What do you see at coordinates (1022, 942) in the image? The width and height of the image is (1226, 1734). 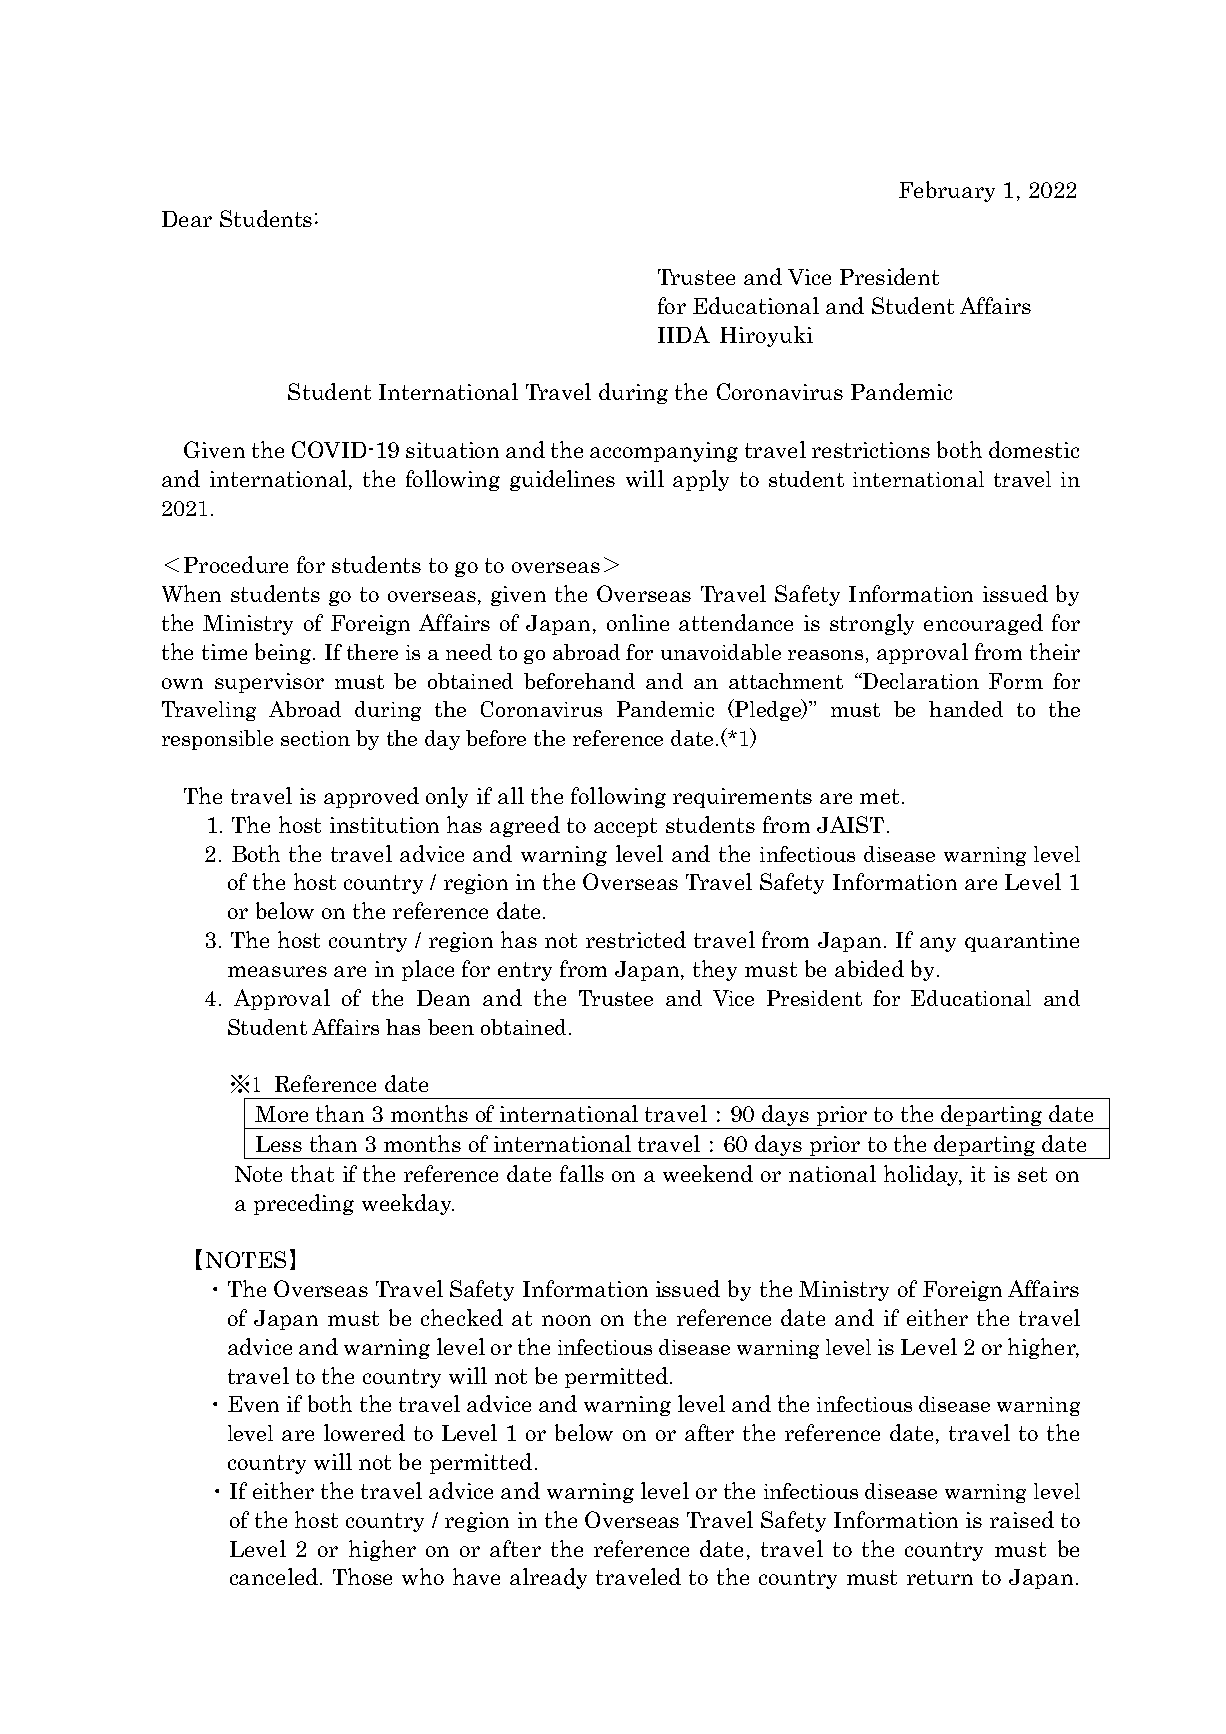 I see `quarantine` at bounding box center [1022, 942].
